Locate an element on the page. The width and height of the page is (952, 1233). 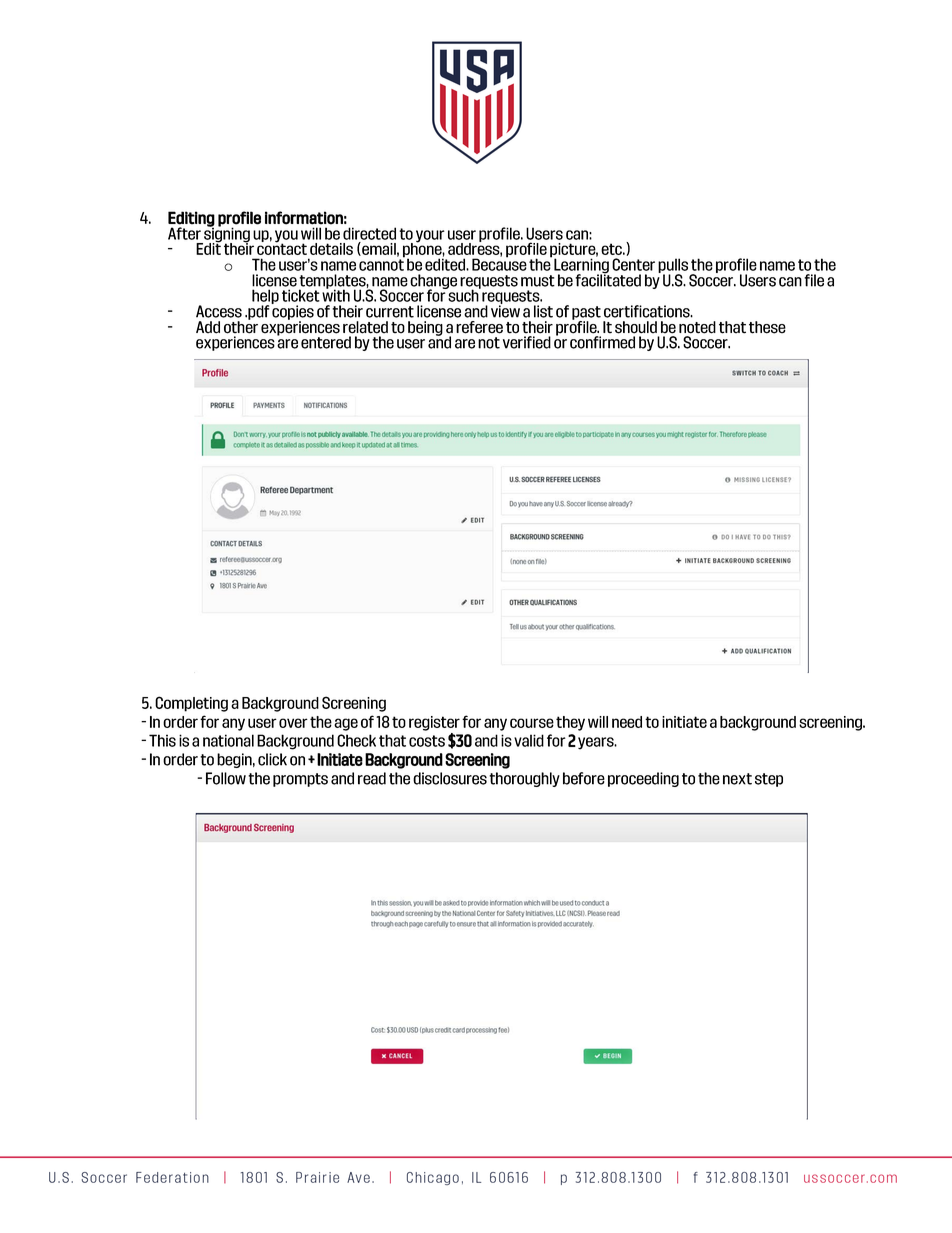
pulls is located at coordinates (673, 267).
